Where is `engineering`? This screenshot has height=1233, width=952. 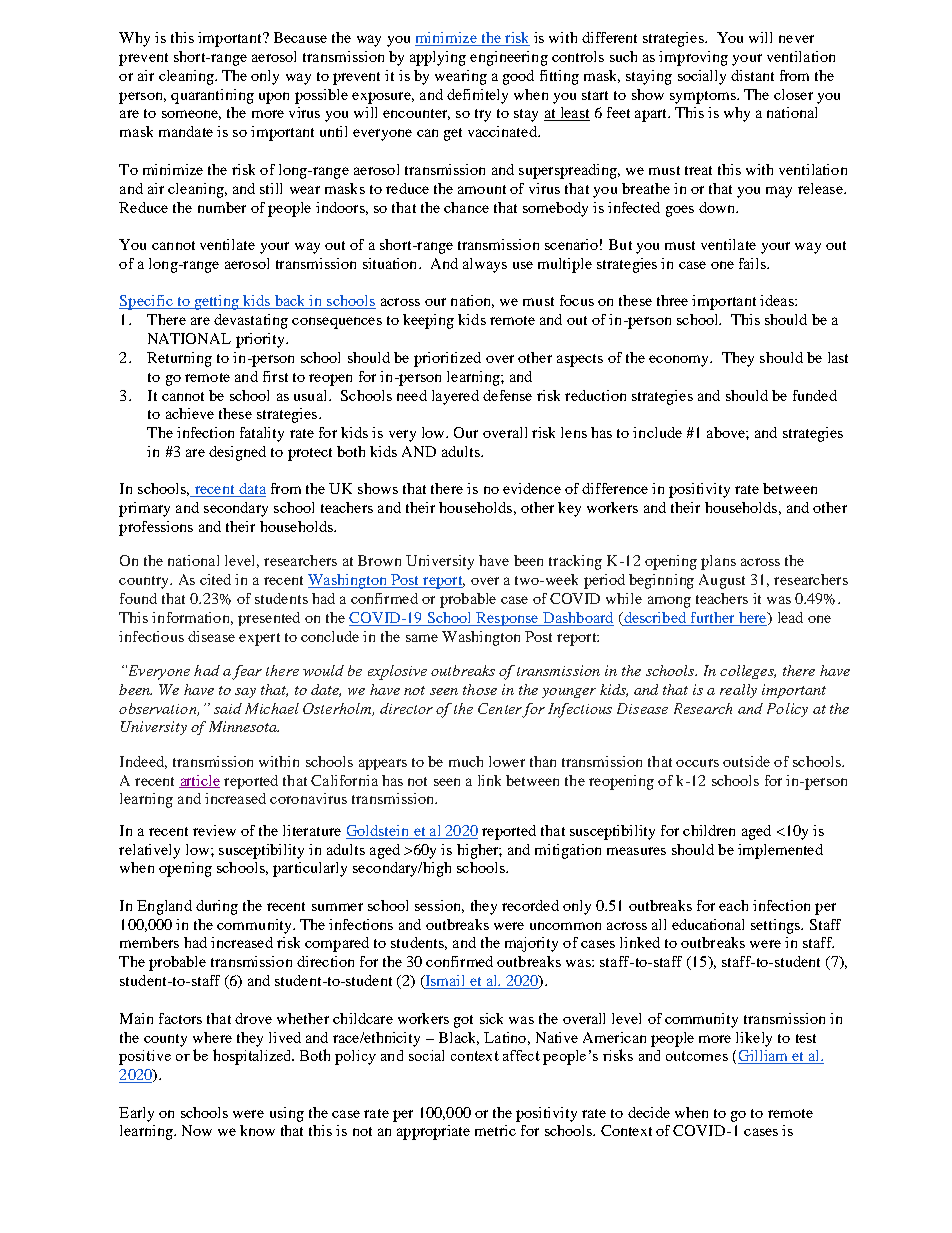
engineering is located at coordinates (509, 58).
